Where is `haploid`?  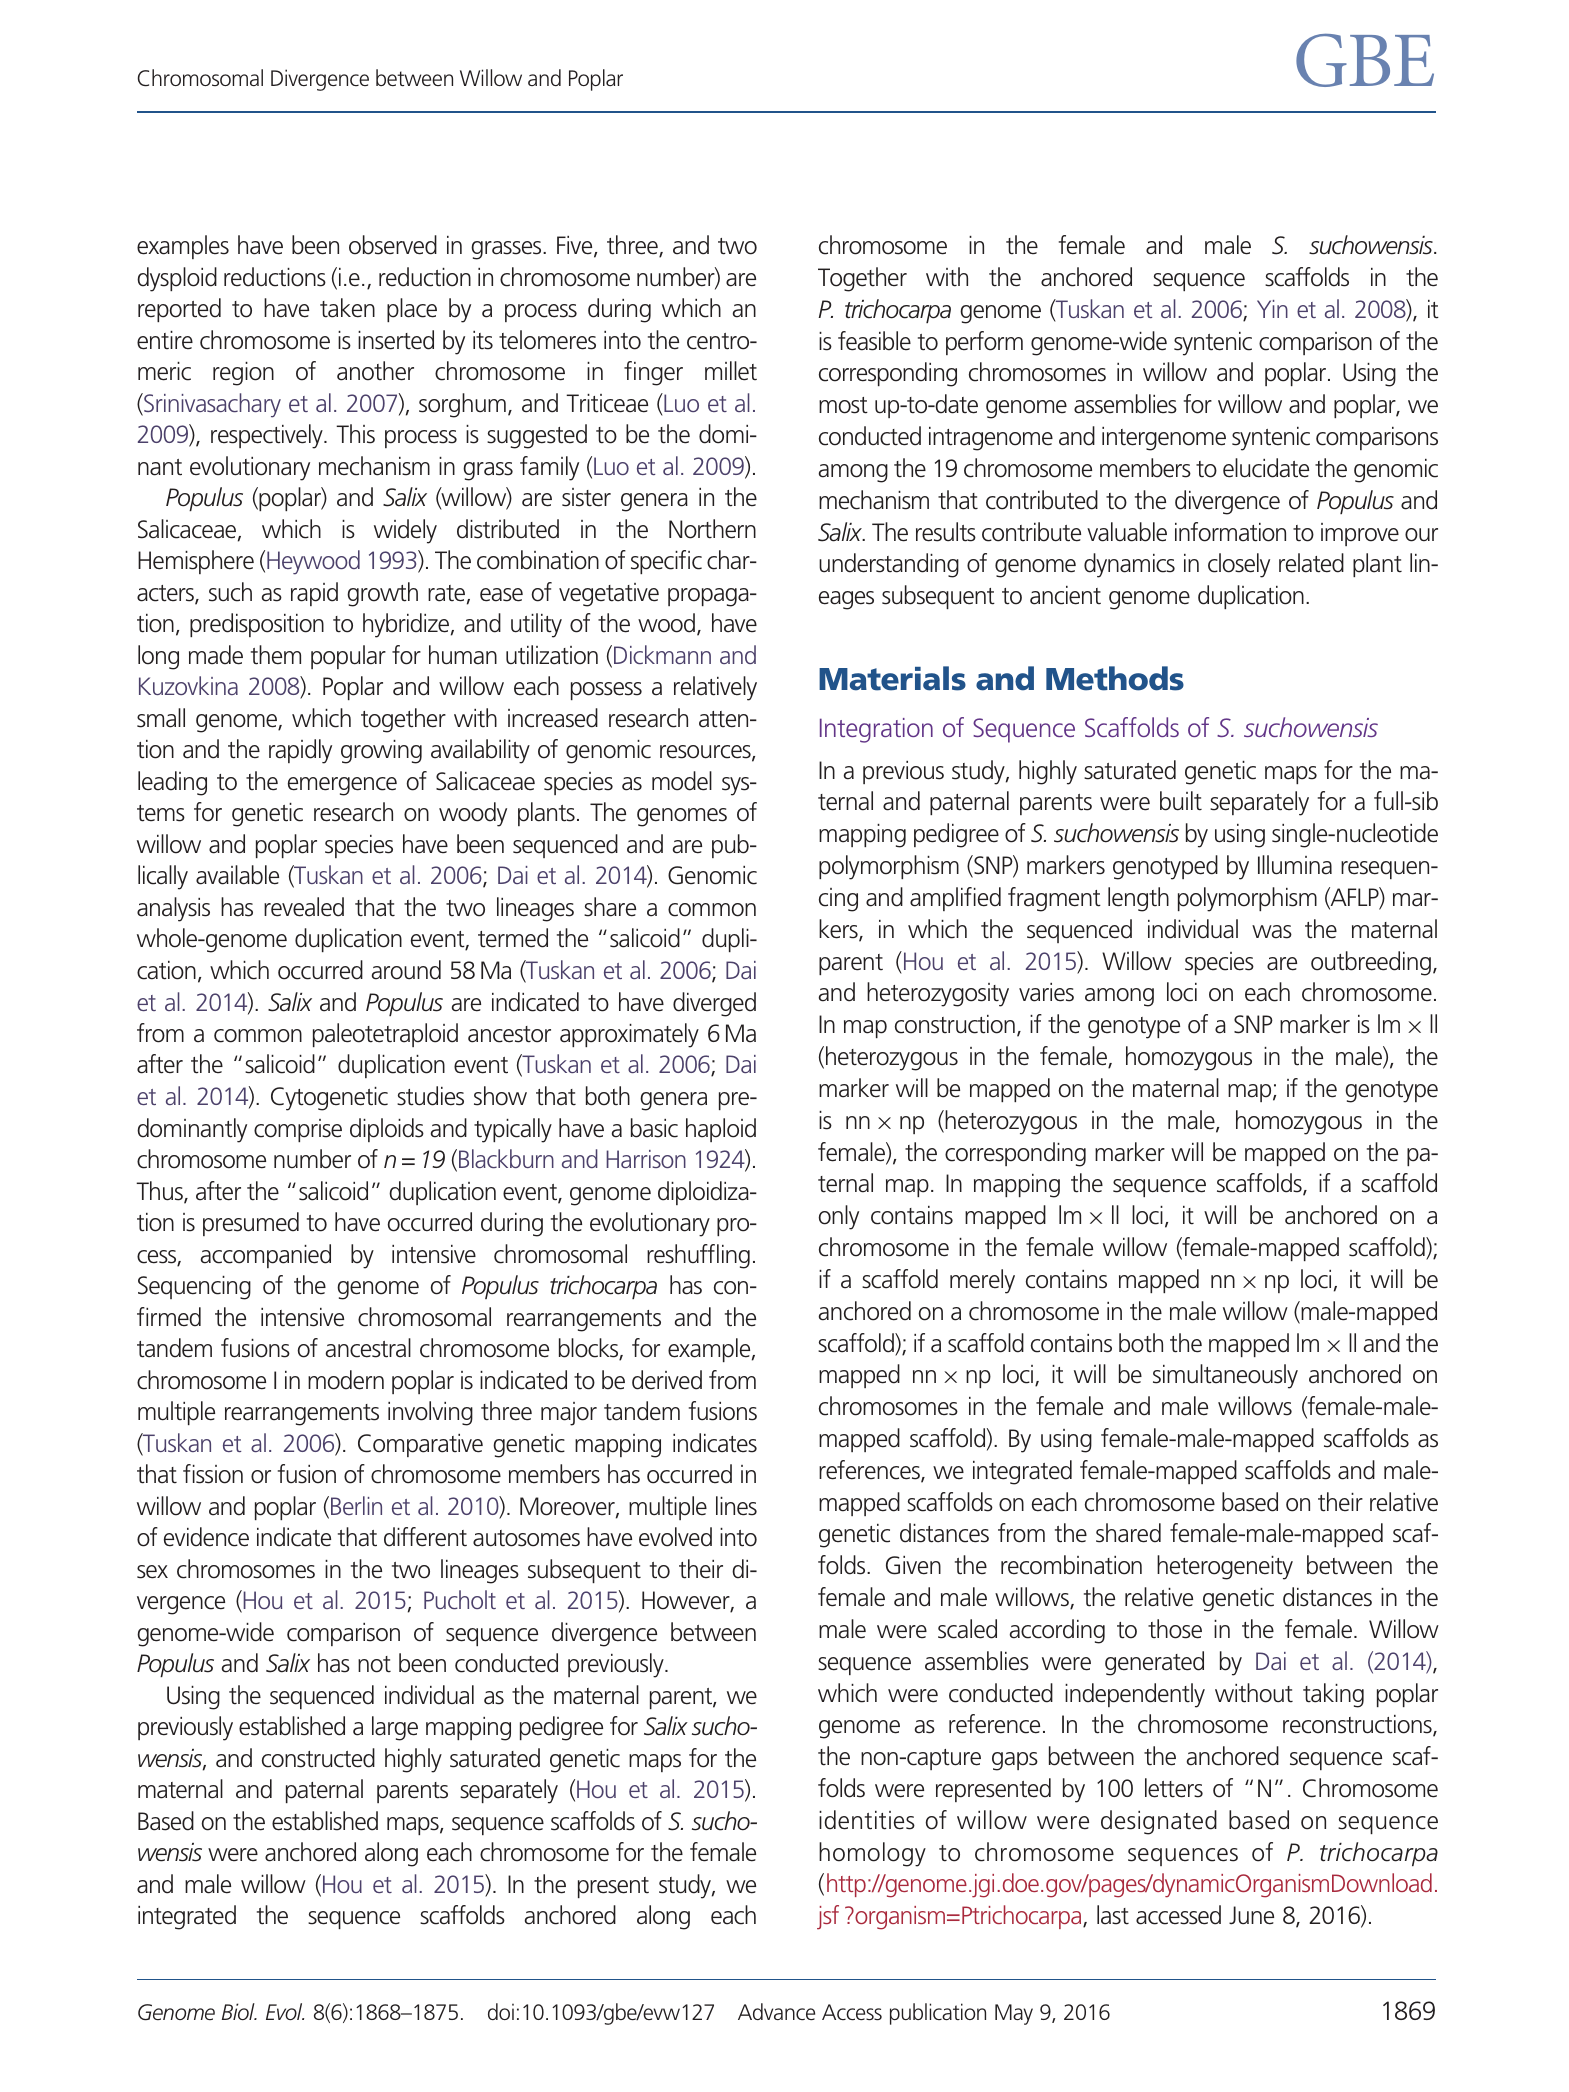 haploid is located at coordinates (721, 1130).
